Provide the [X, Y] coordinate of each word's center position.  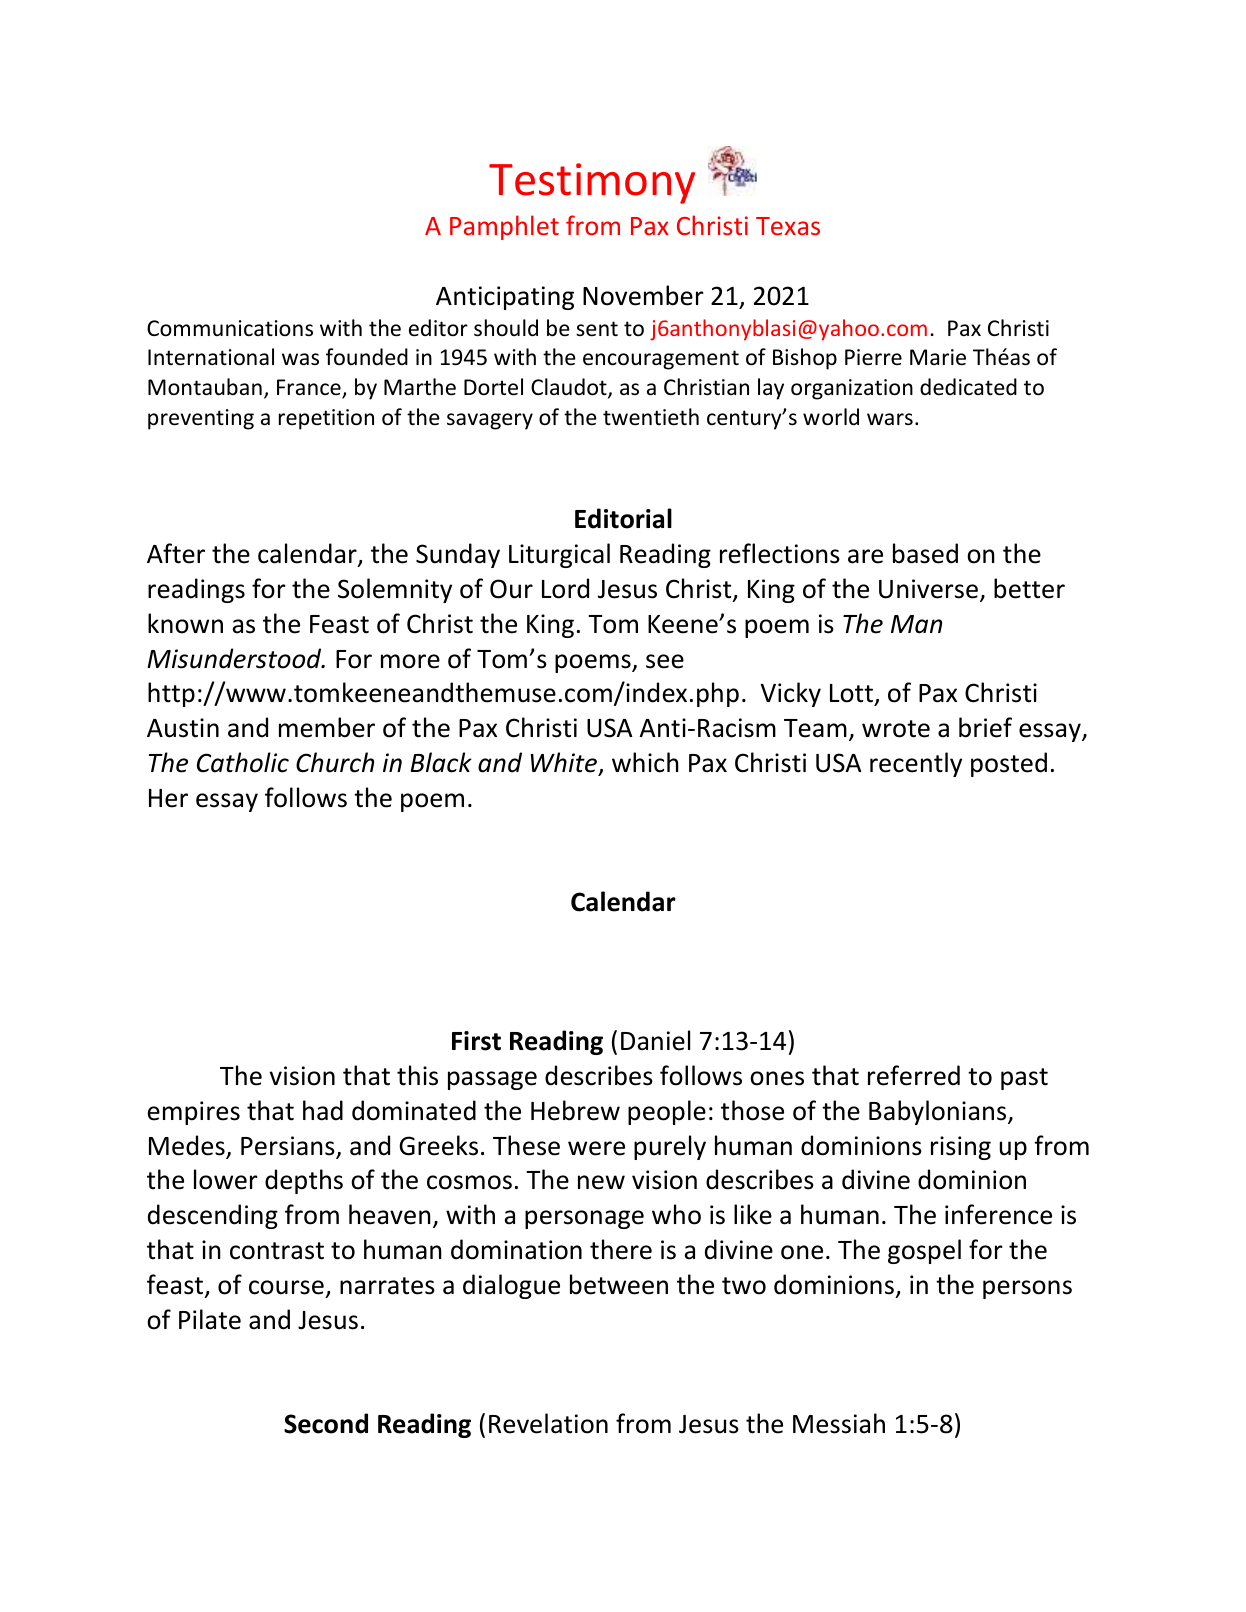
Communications [230, 328]
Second [326, 1423]
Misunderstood [235, 658]
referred [914, 1075]
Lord [565, 588]
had [323, 1110]
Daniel [655, 1040]
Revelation [548, 1423]
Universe [928, 589]
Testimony [592, 183]
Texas [788, 226]
